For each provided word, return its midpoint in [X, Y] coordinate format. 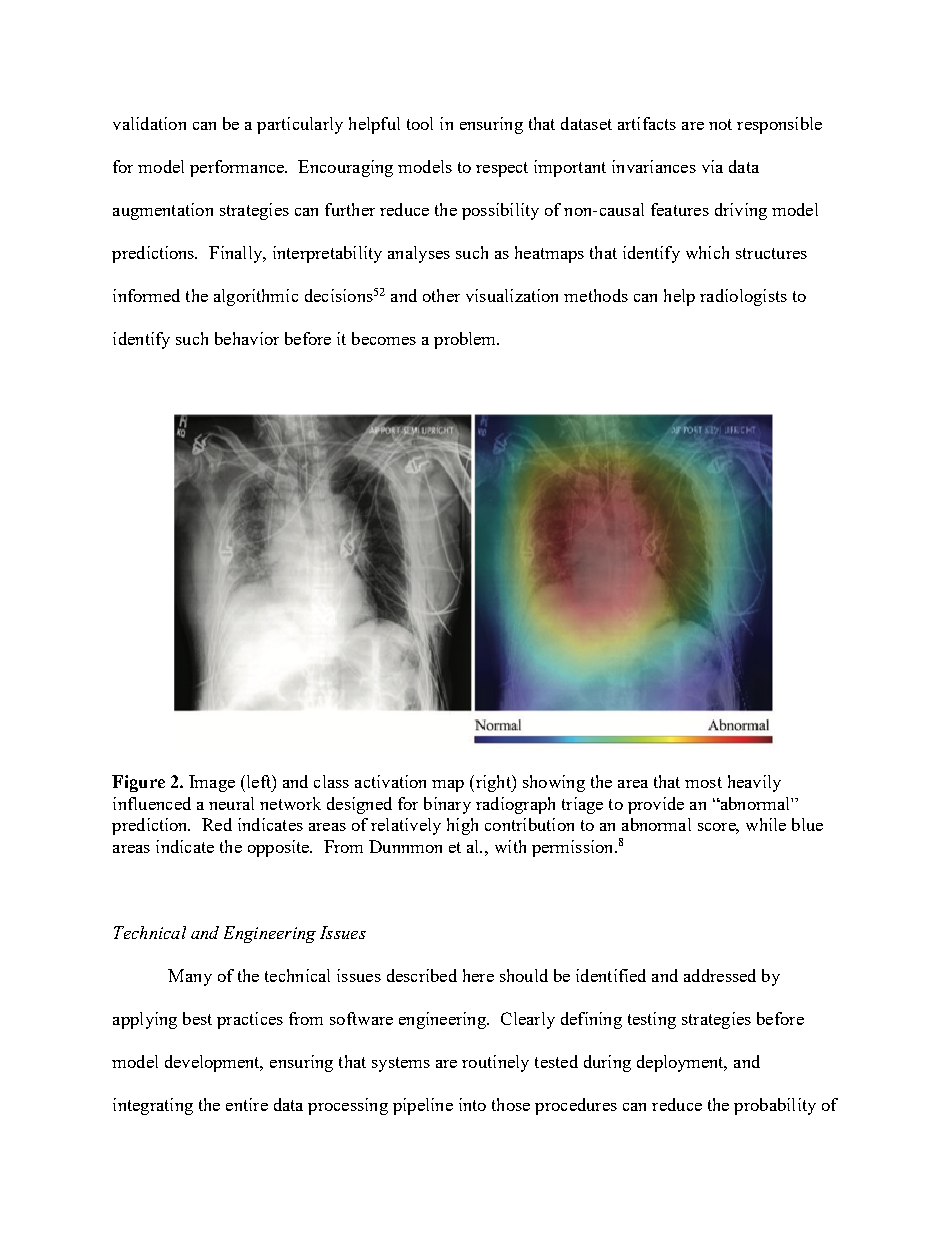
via [712, 166]
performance [238, 168]
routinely [495, 1063]
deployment [682, 1063]
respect [502, 169]
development [214, 1063]
